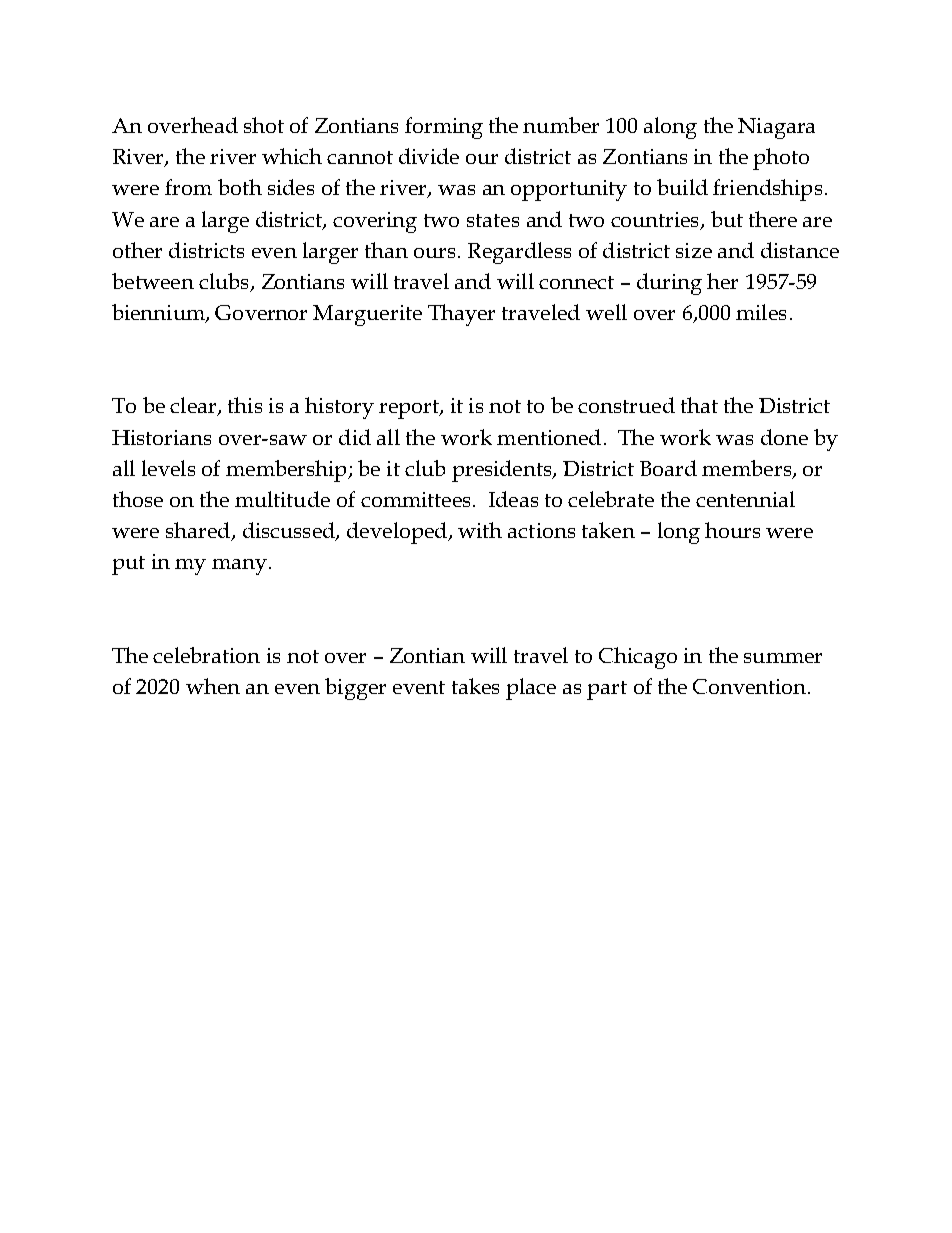  Describe the element at coordinates (264, 125) in the page. I see `shot` at that location.
